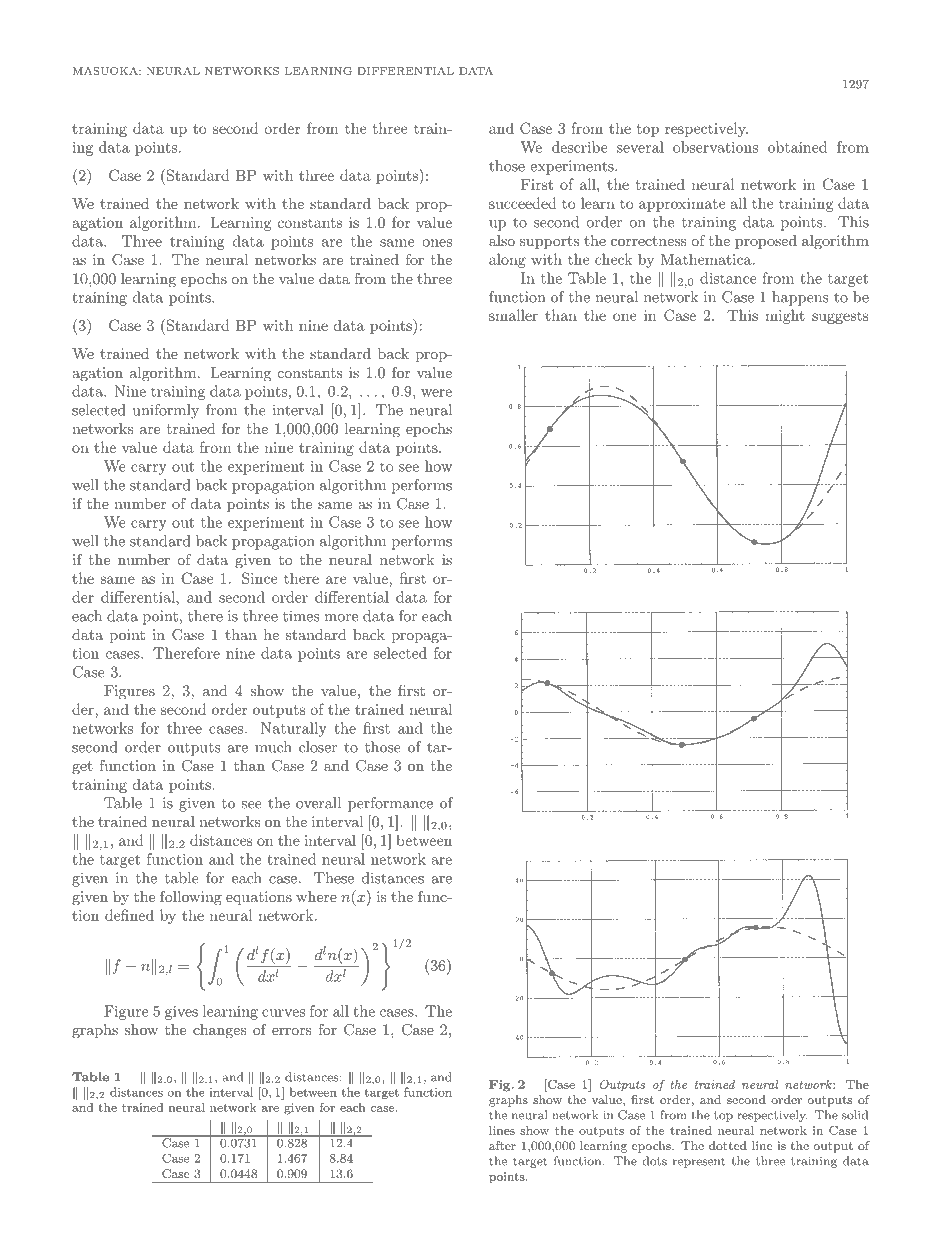  What do you see at coordinates (840, 317) in the document?
I see `suggests` at bounding box center [840, 317].
